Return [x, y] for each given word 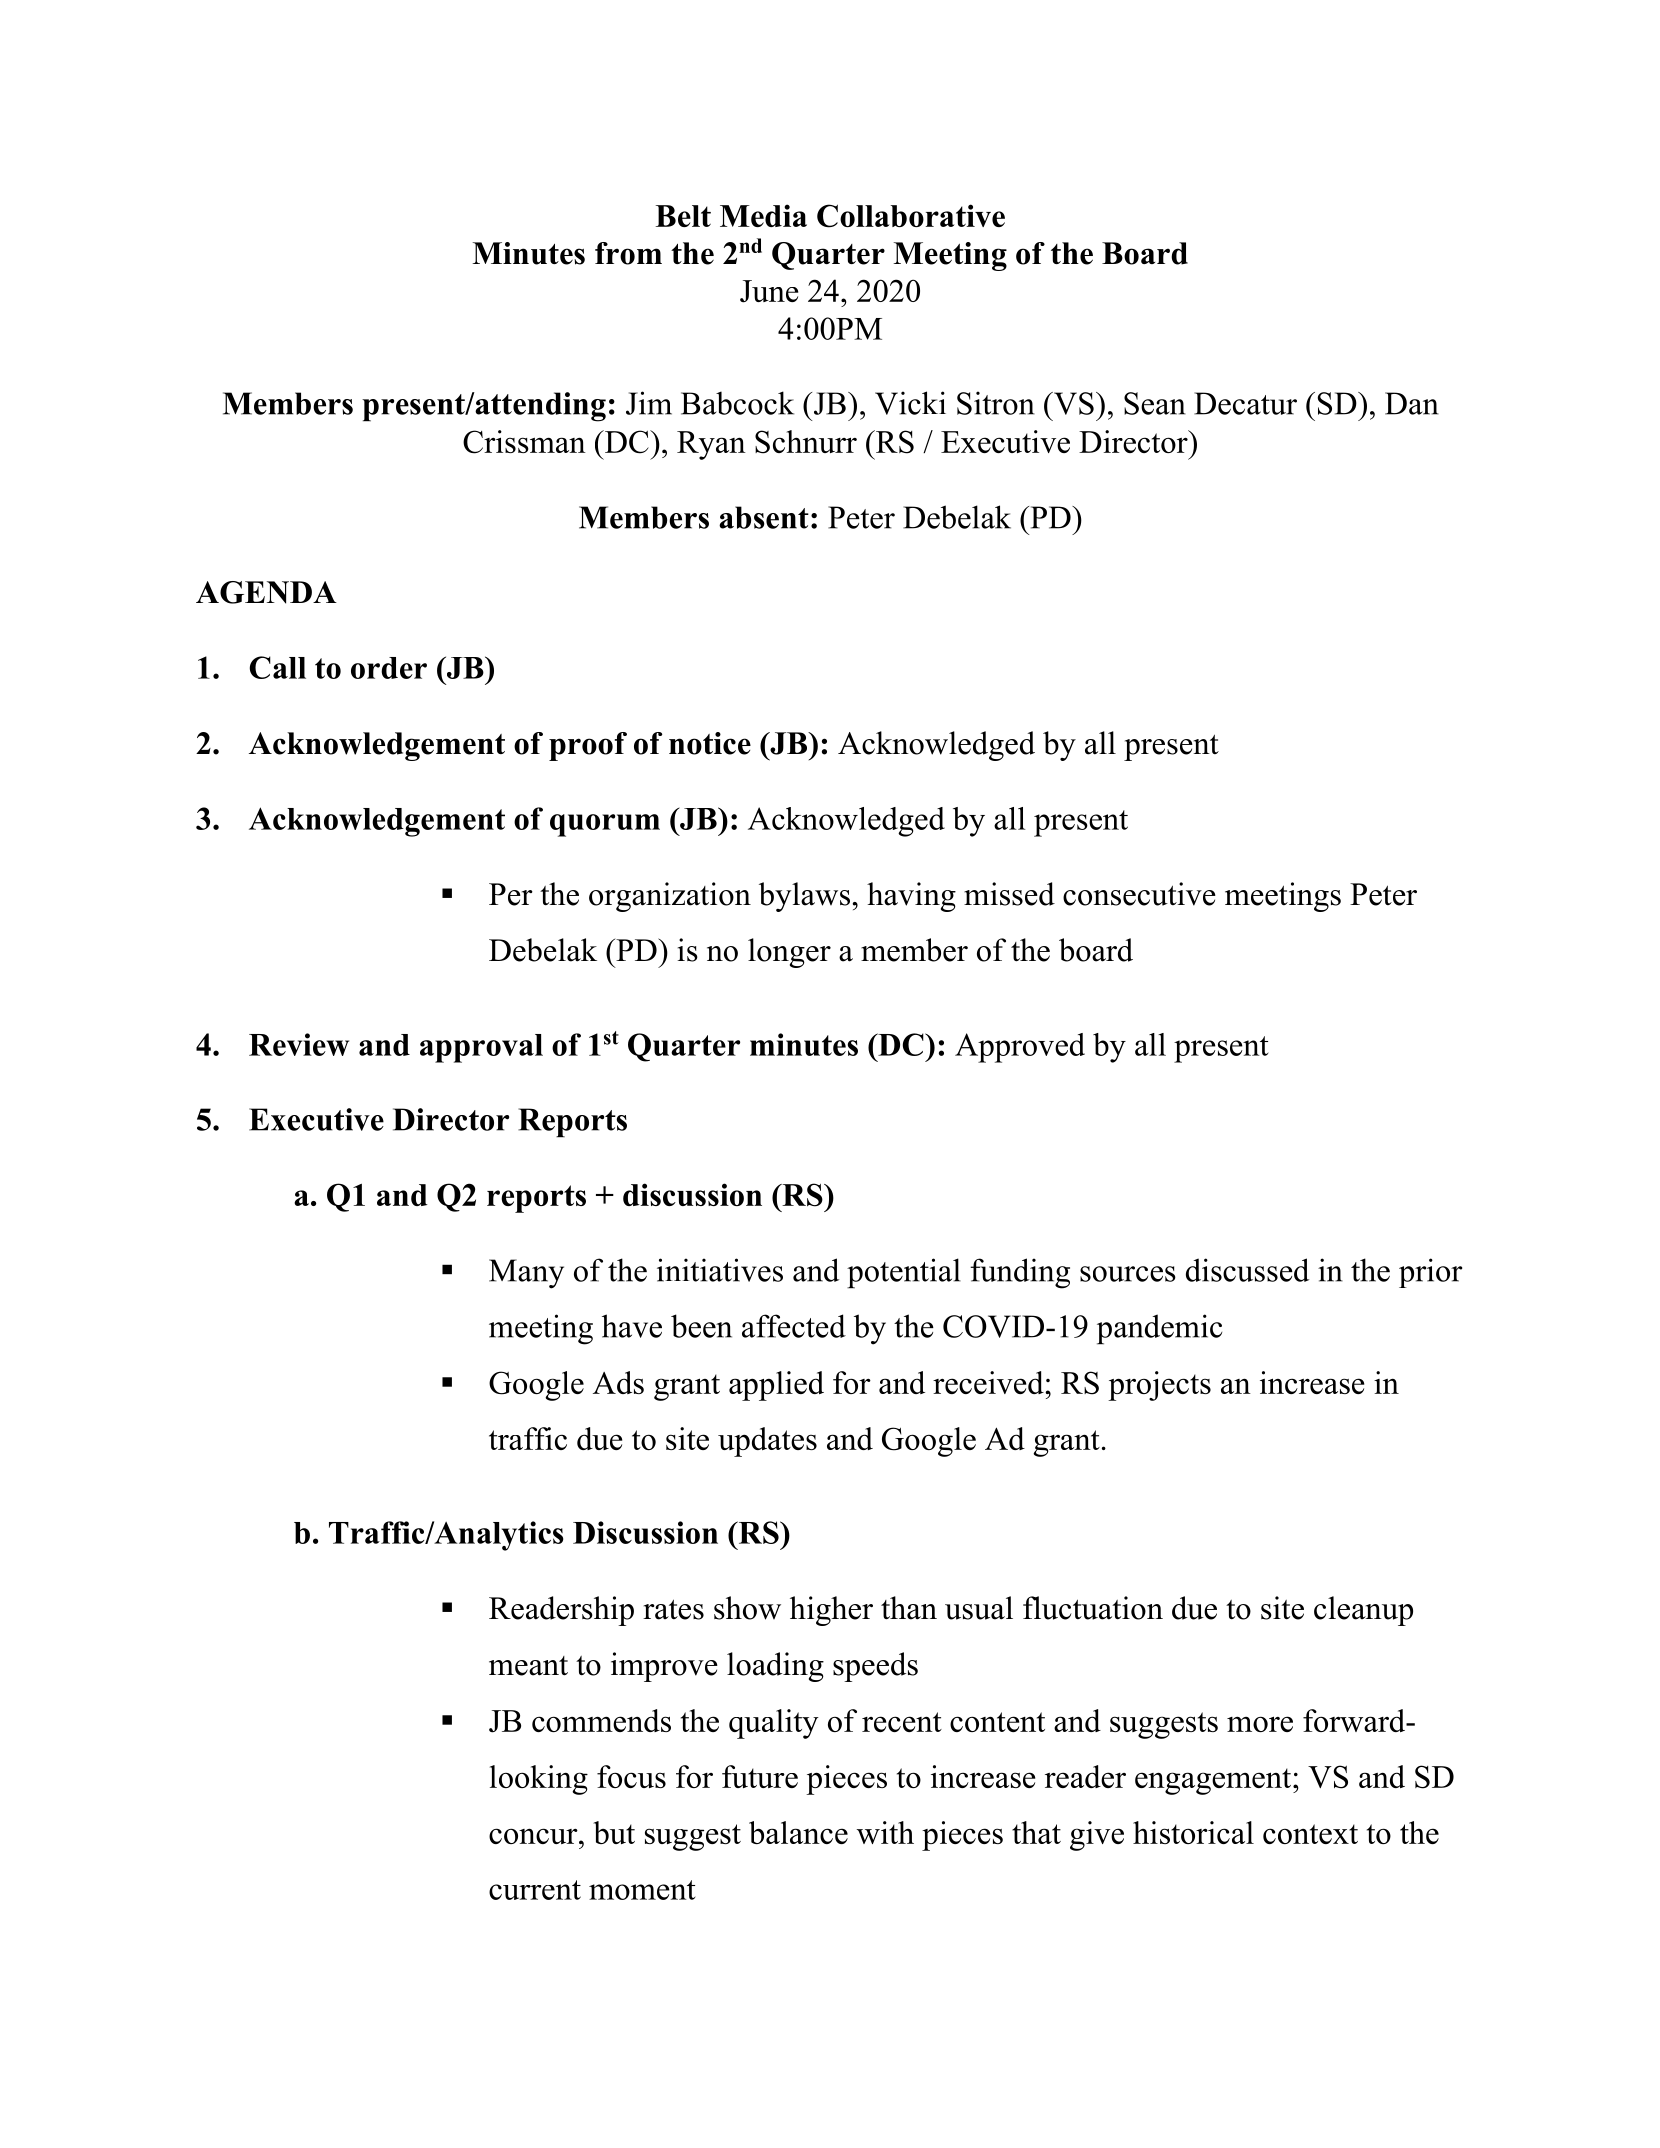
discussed [1247, 1270]
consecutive [1139, 894]
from [628, 253]
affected [794, 1326]
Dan [1412, 403]
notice [710, 743]
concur [534, 1836]
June [769, 291]
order [389, 668]
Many [526, 1274]
